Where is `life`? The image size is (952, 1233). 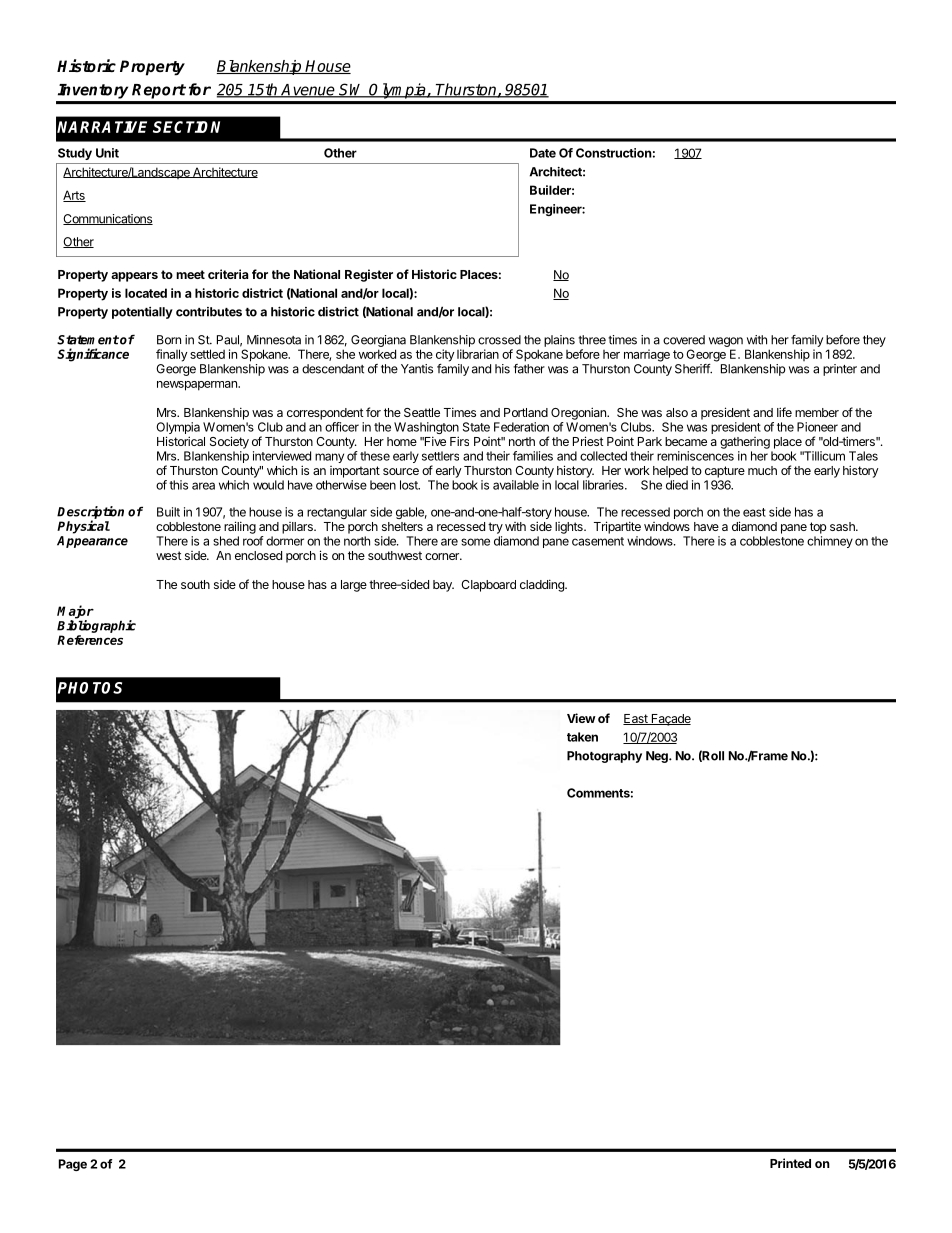 life is located at coordinates (784, 412).
